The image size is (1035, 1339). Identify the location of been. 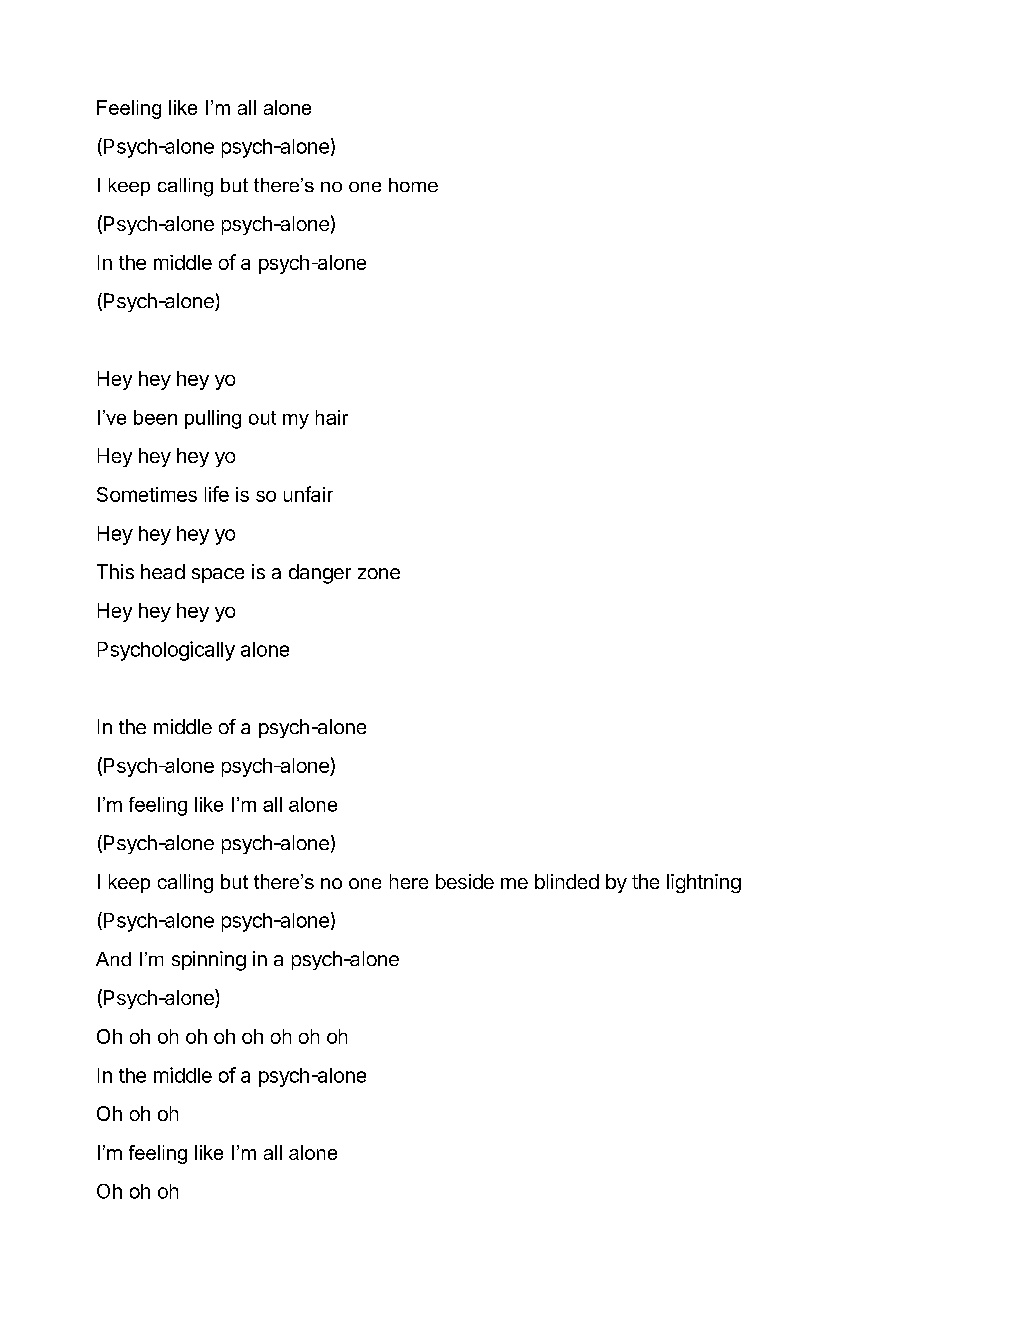
(155, 417).
